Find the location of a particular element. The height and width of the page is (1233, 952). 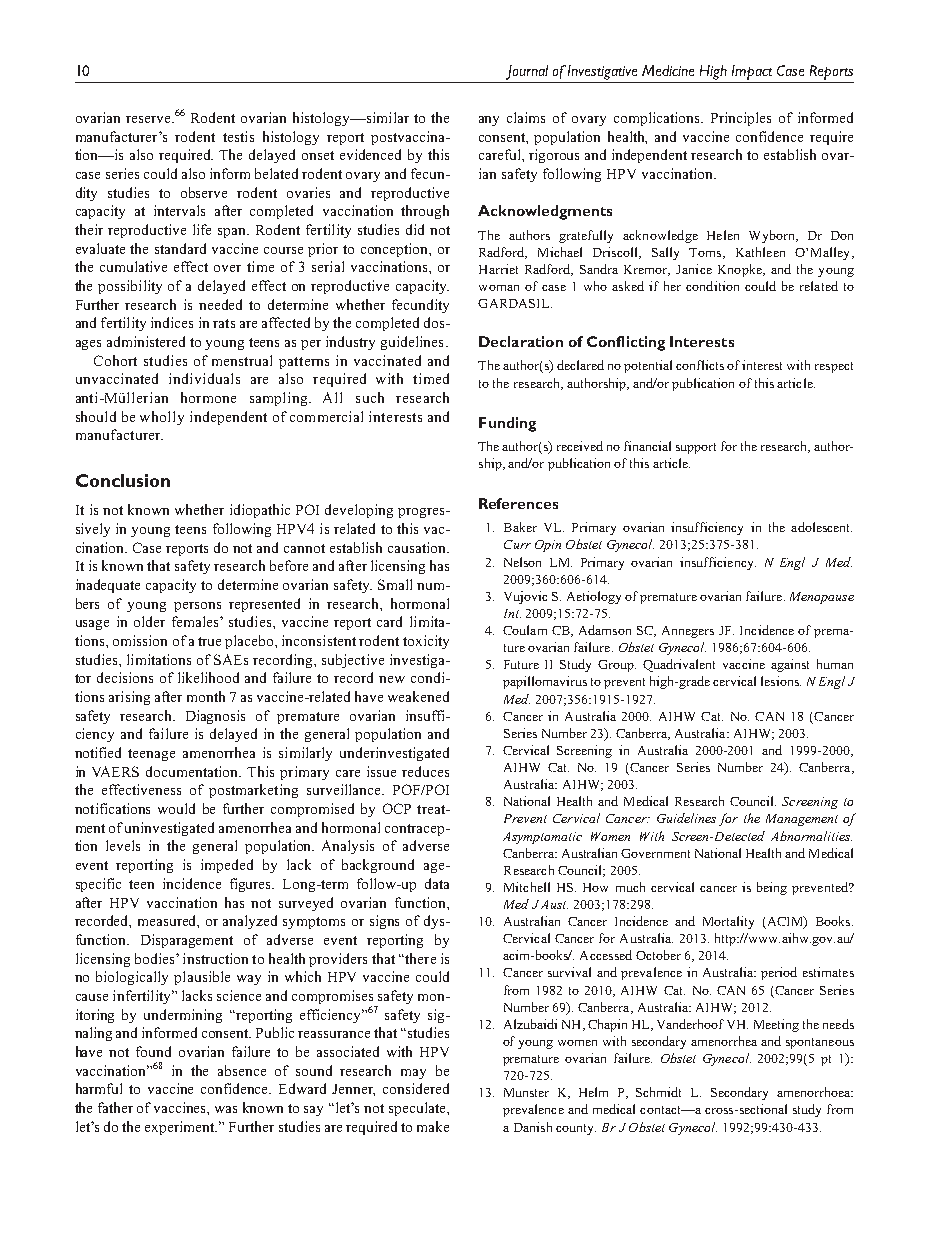

Funding is located at coordinates (507, 424).
